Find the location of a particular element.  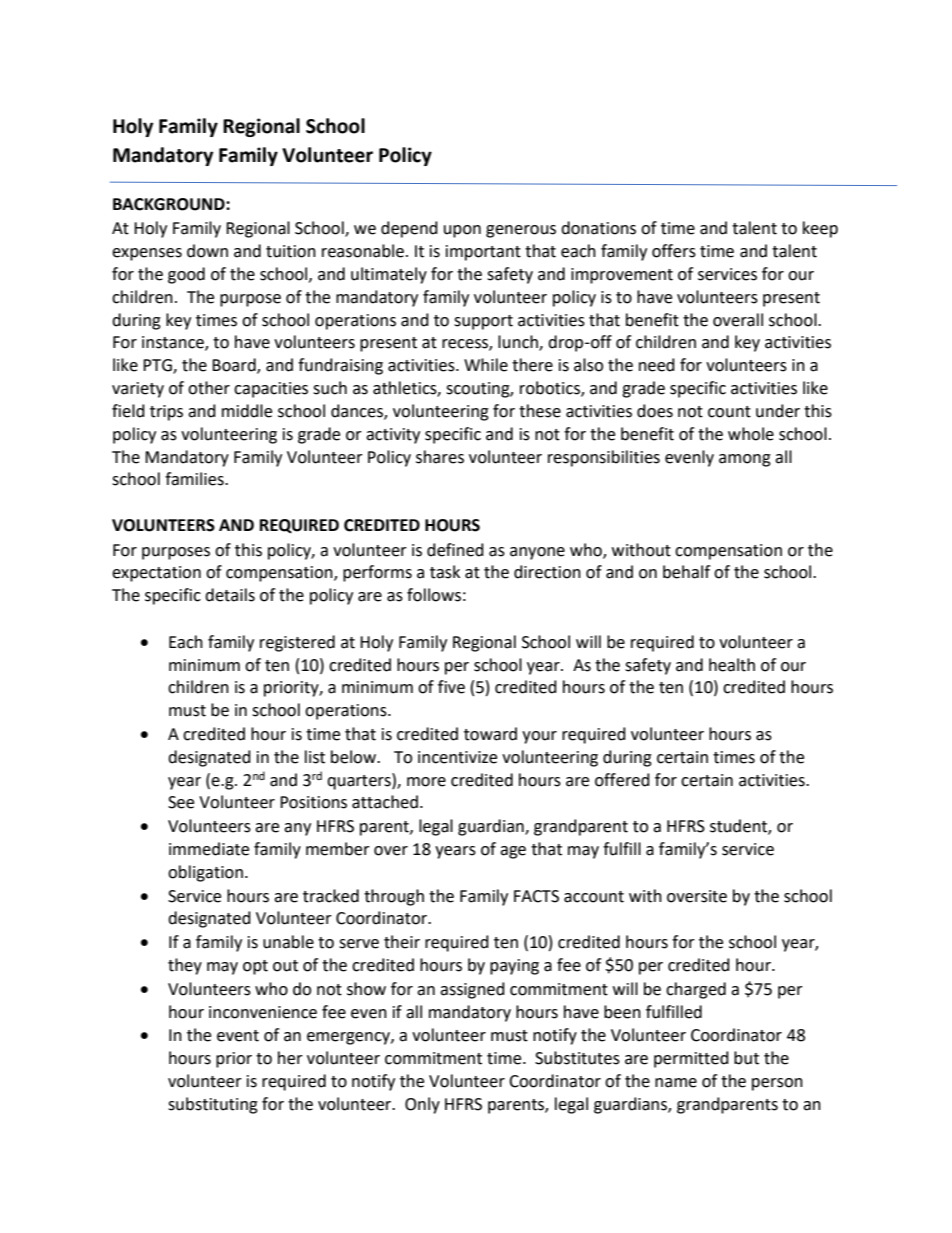

families is located at coordinates (195, 479).
